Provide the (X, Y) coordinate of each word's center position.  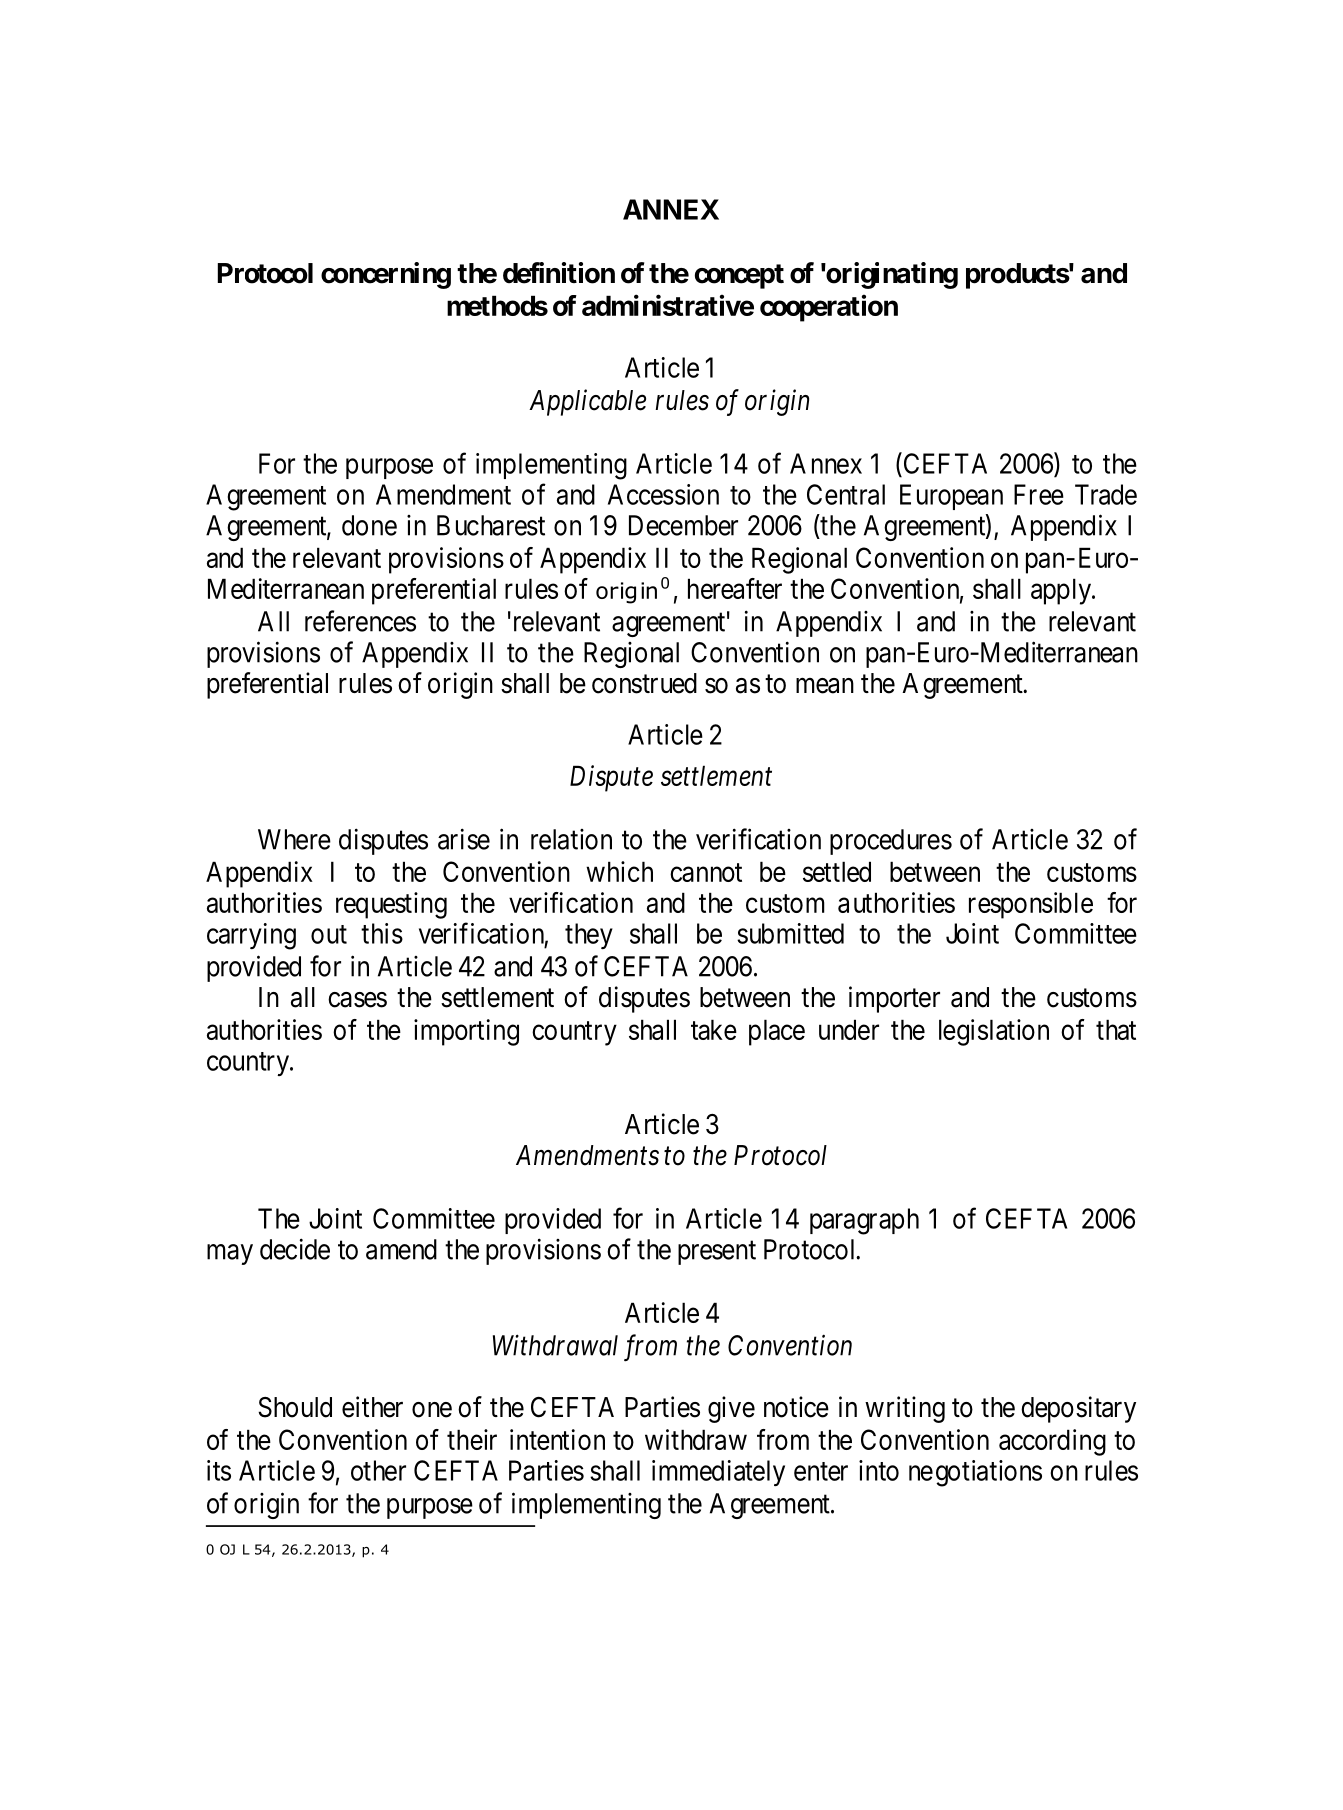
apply (1062, 591)
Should (295, 1407)
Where (294, 839)
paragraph (864, 1221)
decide (295, 1249)
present (717, 1253)
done (369, 525)
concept (739, 276)
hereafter (735, 588)
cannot (706, 872)
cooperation (829, 308)
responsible (1031, 905)
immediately (718, 1473)
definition (559, 273)
